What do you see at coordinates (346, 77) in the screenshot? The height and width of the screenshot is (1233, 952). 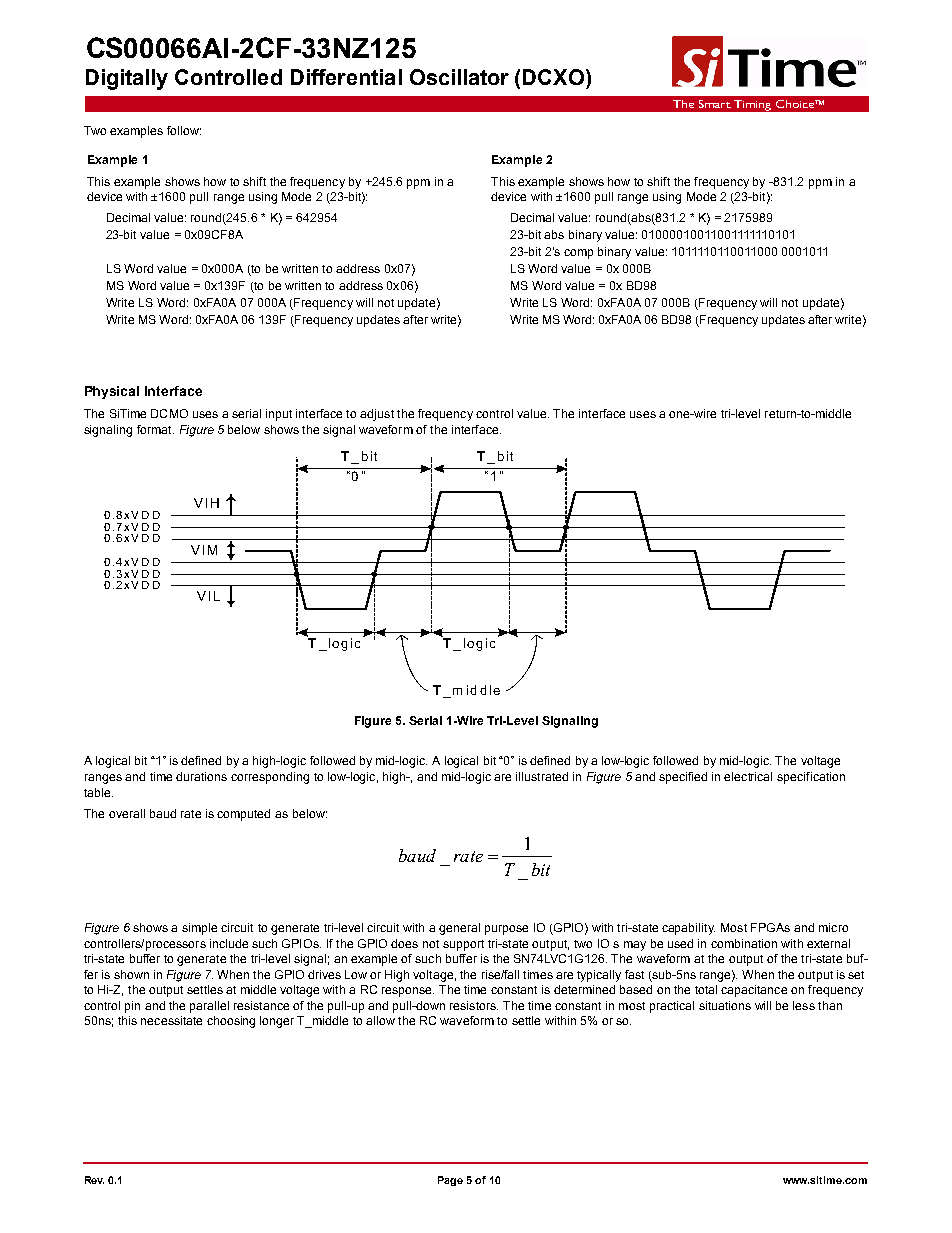 I see `Differential` at bounding box center [346, 77].
